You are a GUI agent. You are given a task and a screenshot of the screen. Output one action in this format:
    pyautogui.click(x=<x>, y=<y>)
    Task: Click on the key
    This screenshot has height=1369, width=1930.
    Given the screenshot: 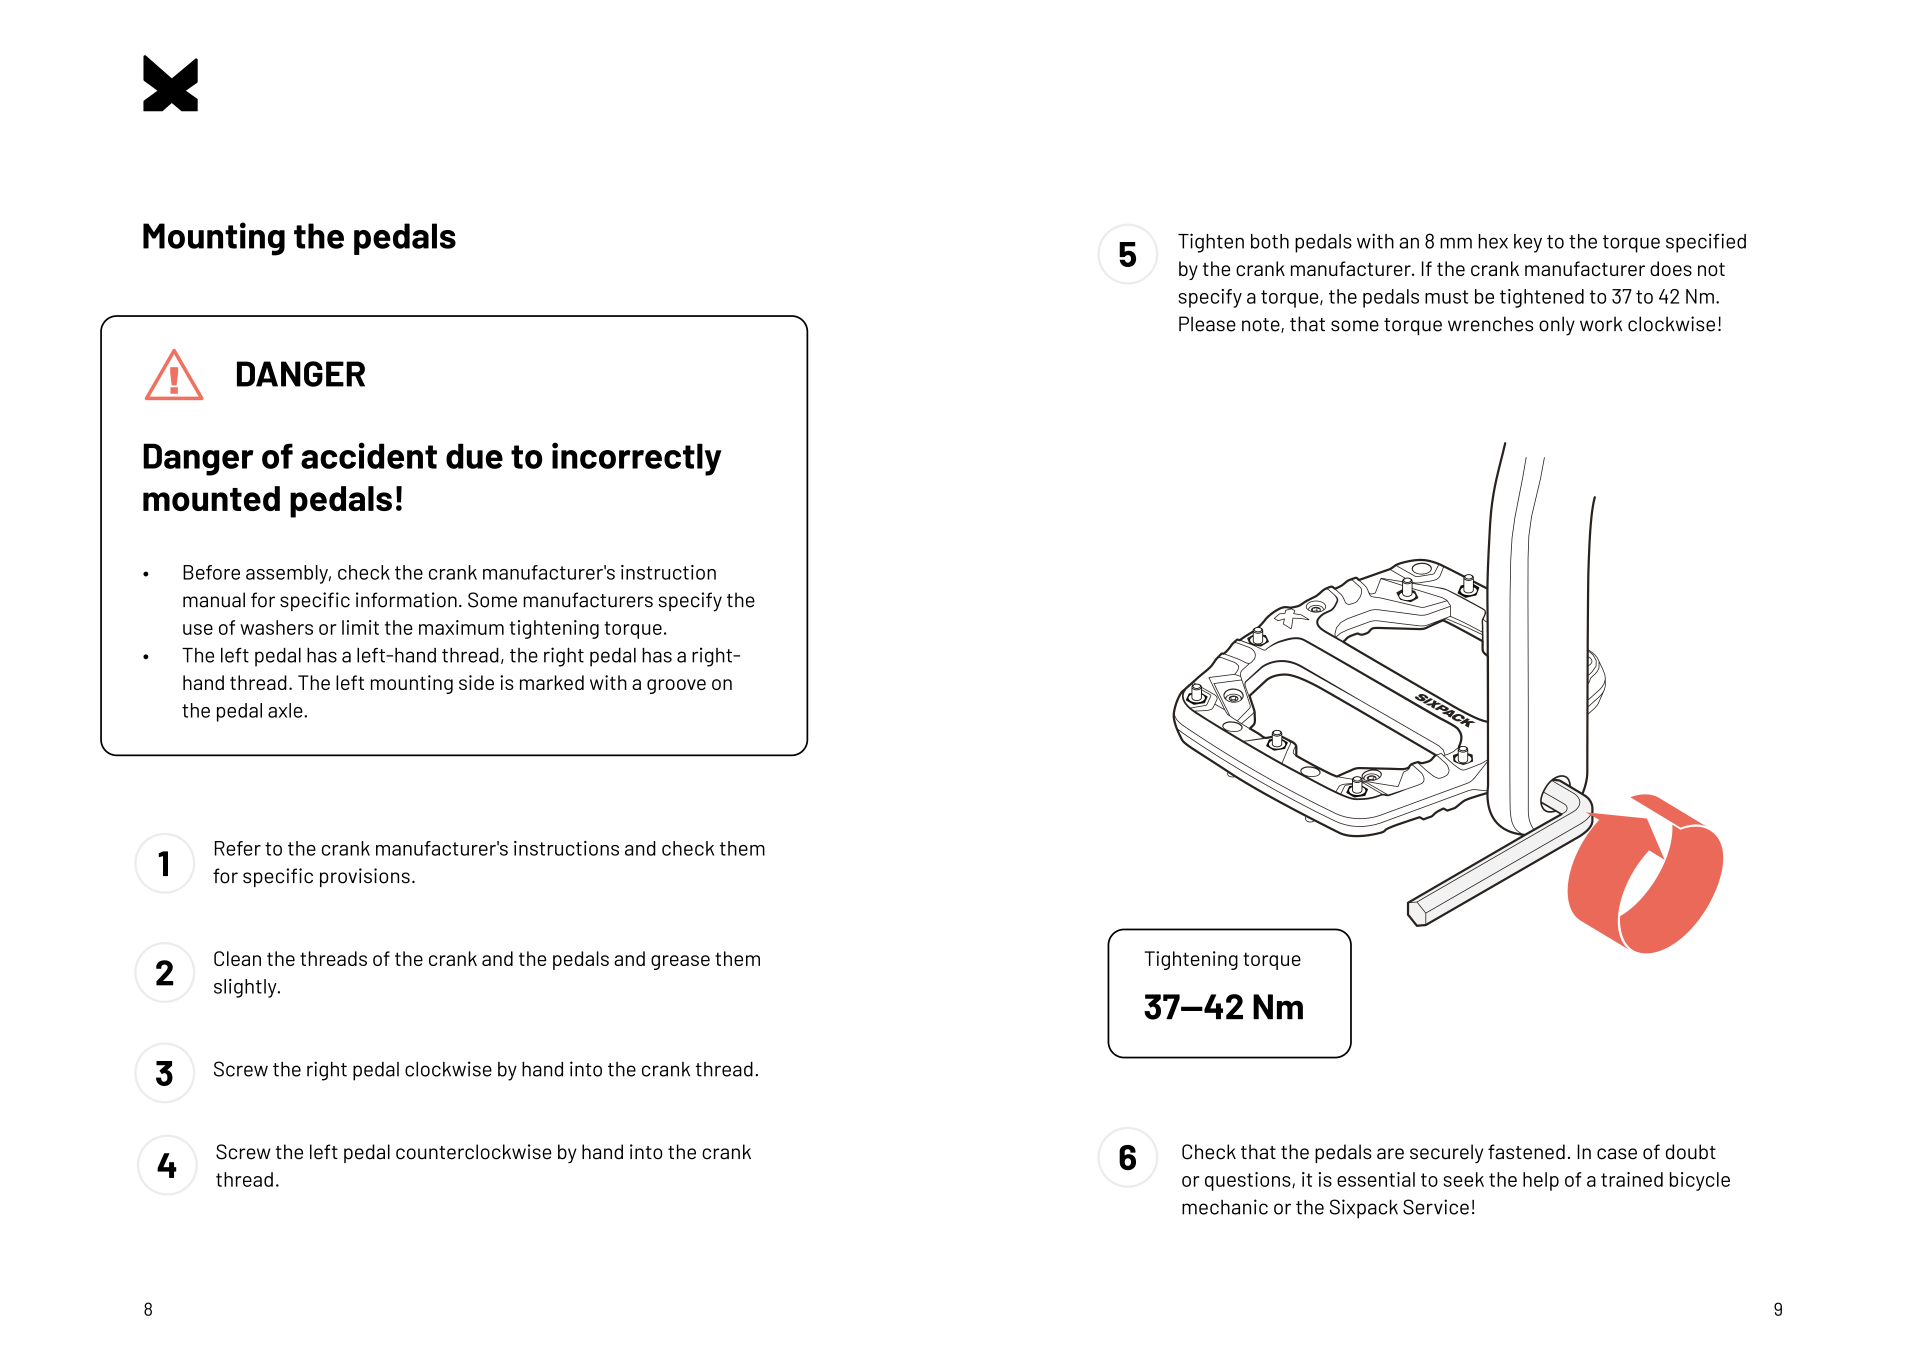 What is the action you would take?
    pyautogui.click(x=1528, y=243)
